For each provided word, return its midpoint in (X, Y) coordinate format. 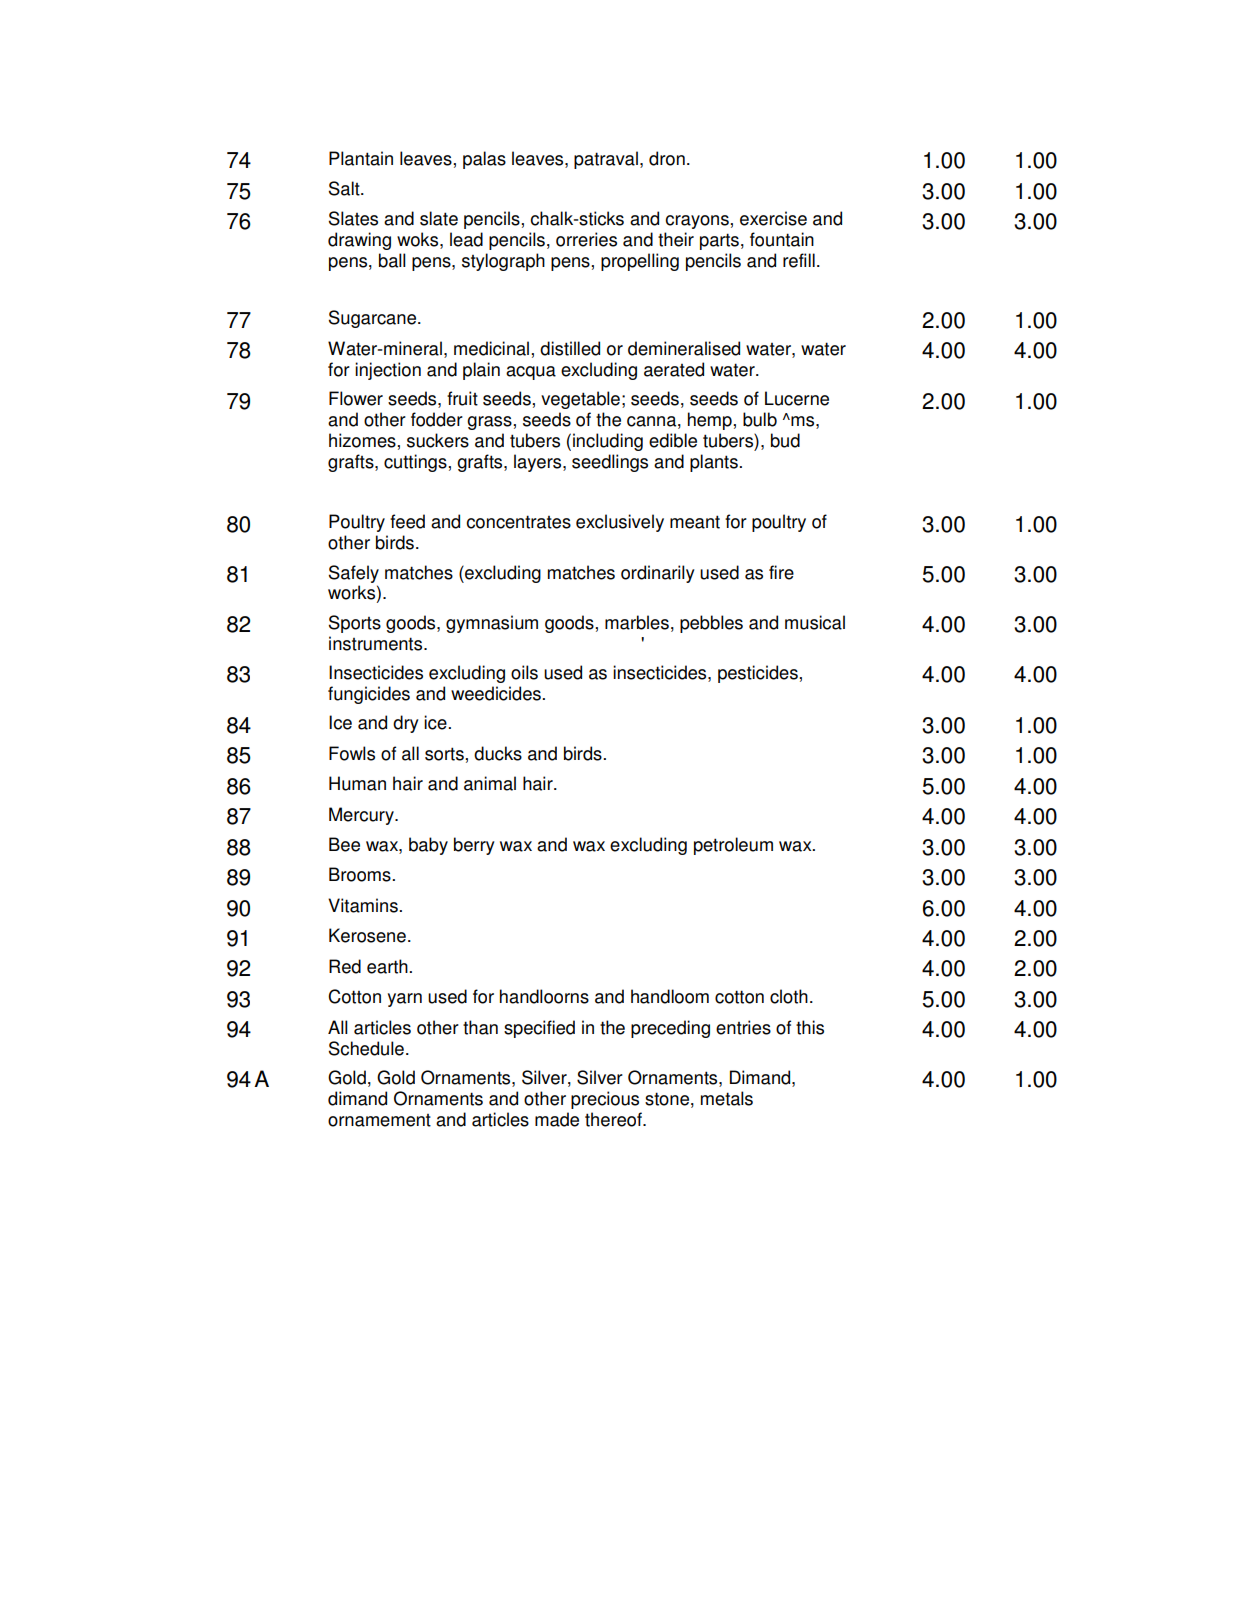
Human (357, 783)
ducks (498, 753)
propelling (640, 262)
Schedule (366, 1048)
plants (715, 463)
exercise (773, 218)
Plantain (361, 158)
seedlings (610, 463)
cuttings (416, 463)
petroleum (733, 846)
